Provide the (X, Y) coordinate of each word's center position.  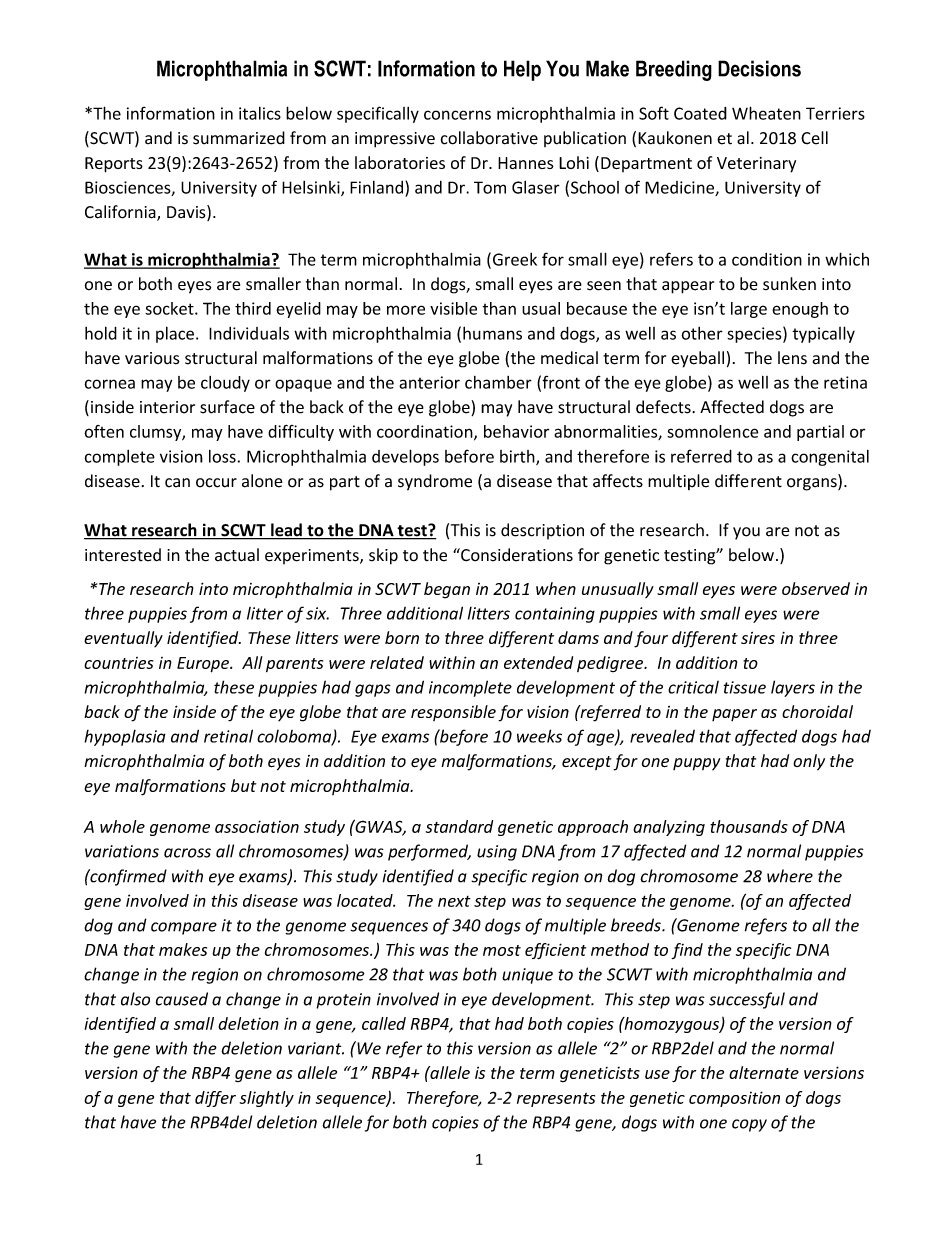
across (187, 853)
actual (237, 555)
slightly (266, 1099)
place (175, 334)
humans (492, 333)
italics (260, 113)
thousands (749, 826)
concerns (457, 115)
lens (792, 358)
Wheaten (766, 113)
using (497, 853)
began (447, 590)
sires (758, 638)
